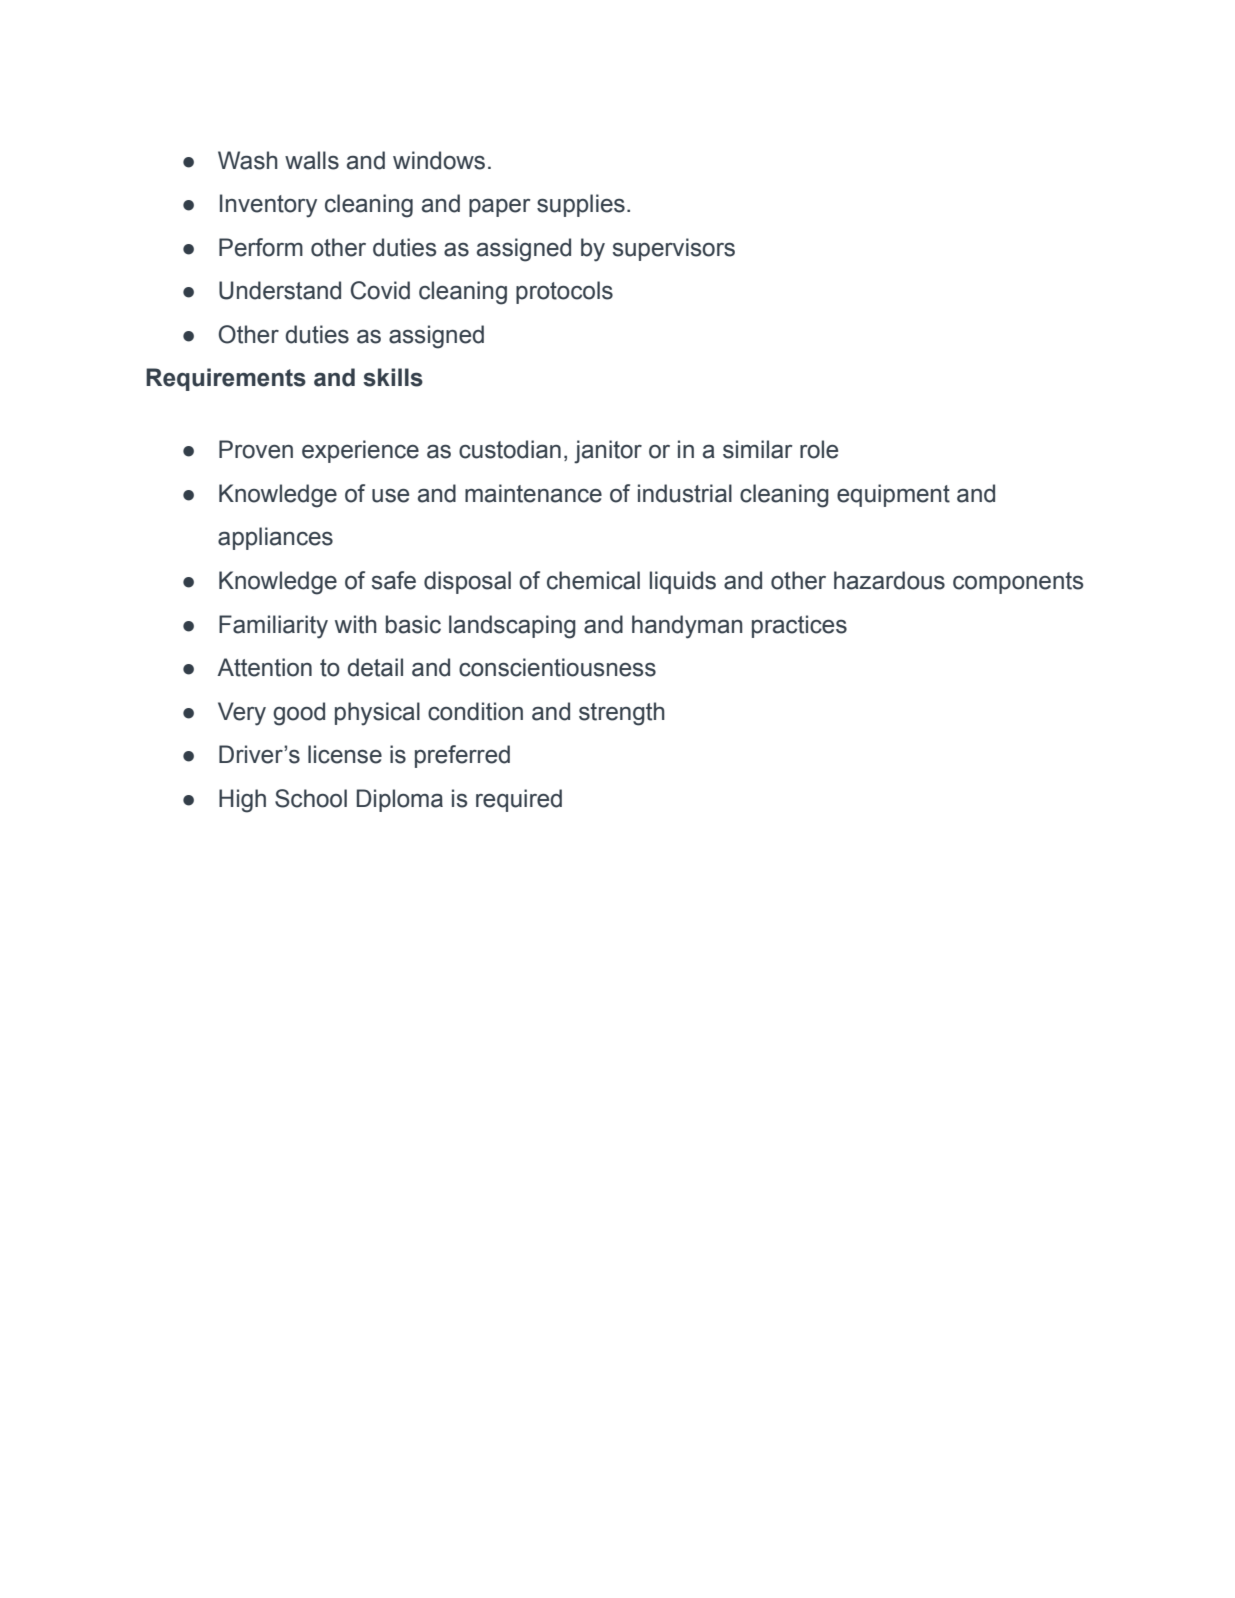 The height and width of the screenshot is (1598, 1235). What do you see at coordinates (581, 205) in the screenshot?
I see `supplies` at bounding box center [581, 205].
